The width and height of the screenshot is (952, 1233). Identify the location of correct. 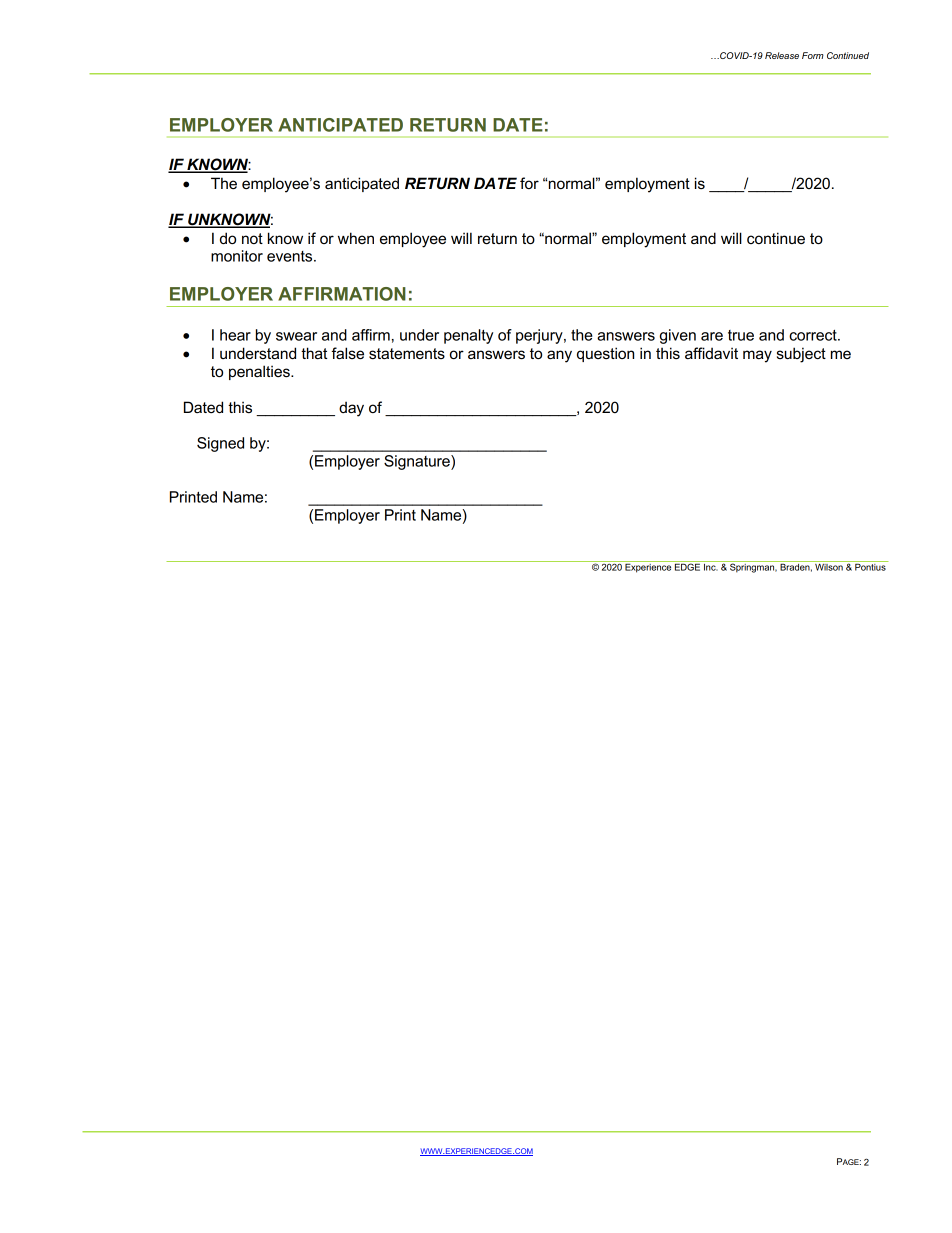
(814, 335).
